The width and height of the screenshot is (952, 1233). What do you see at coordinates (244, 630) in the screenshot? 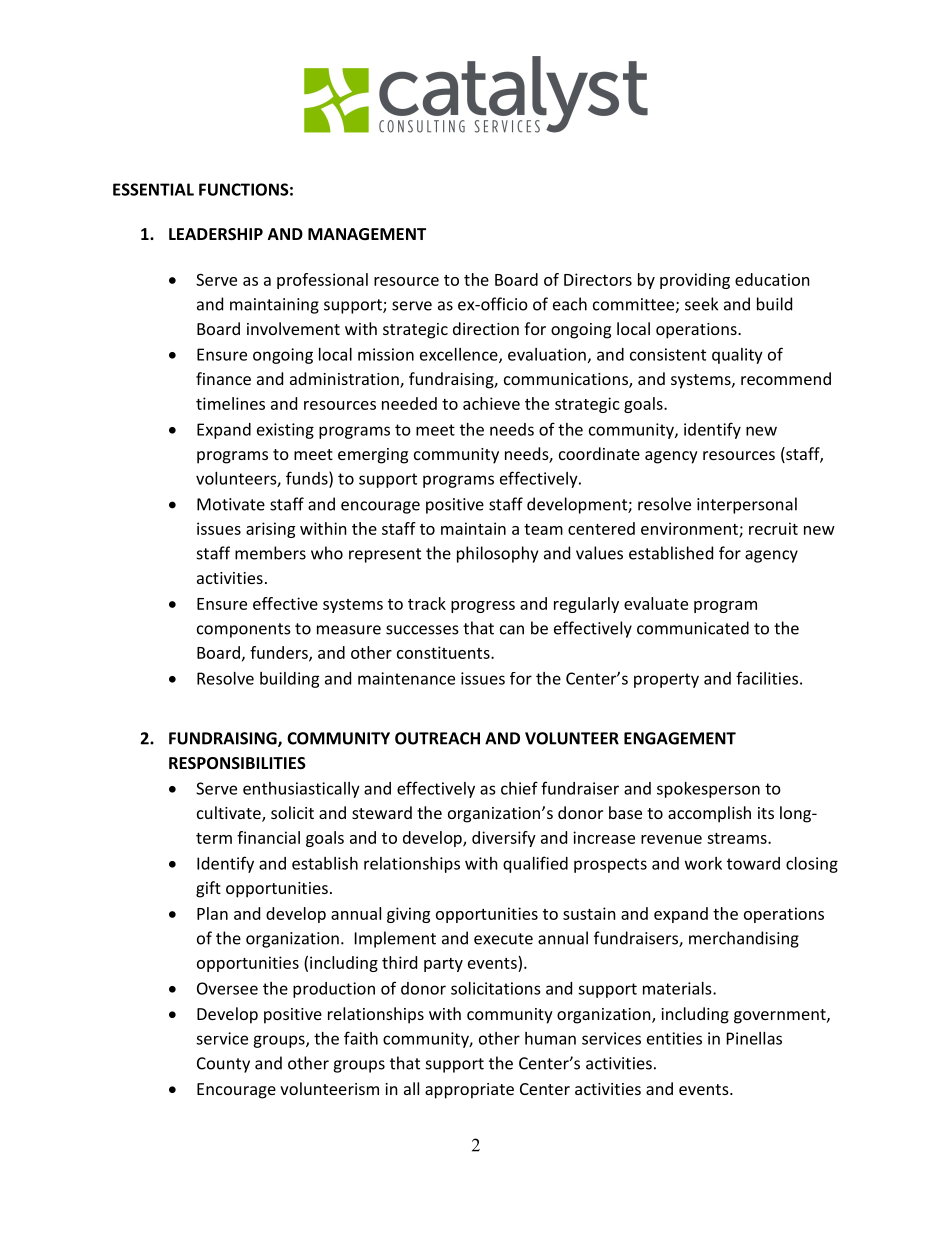
I see `components` at bounding box center [244, 630].
